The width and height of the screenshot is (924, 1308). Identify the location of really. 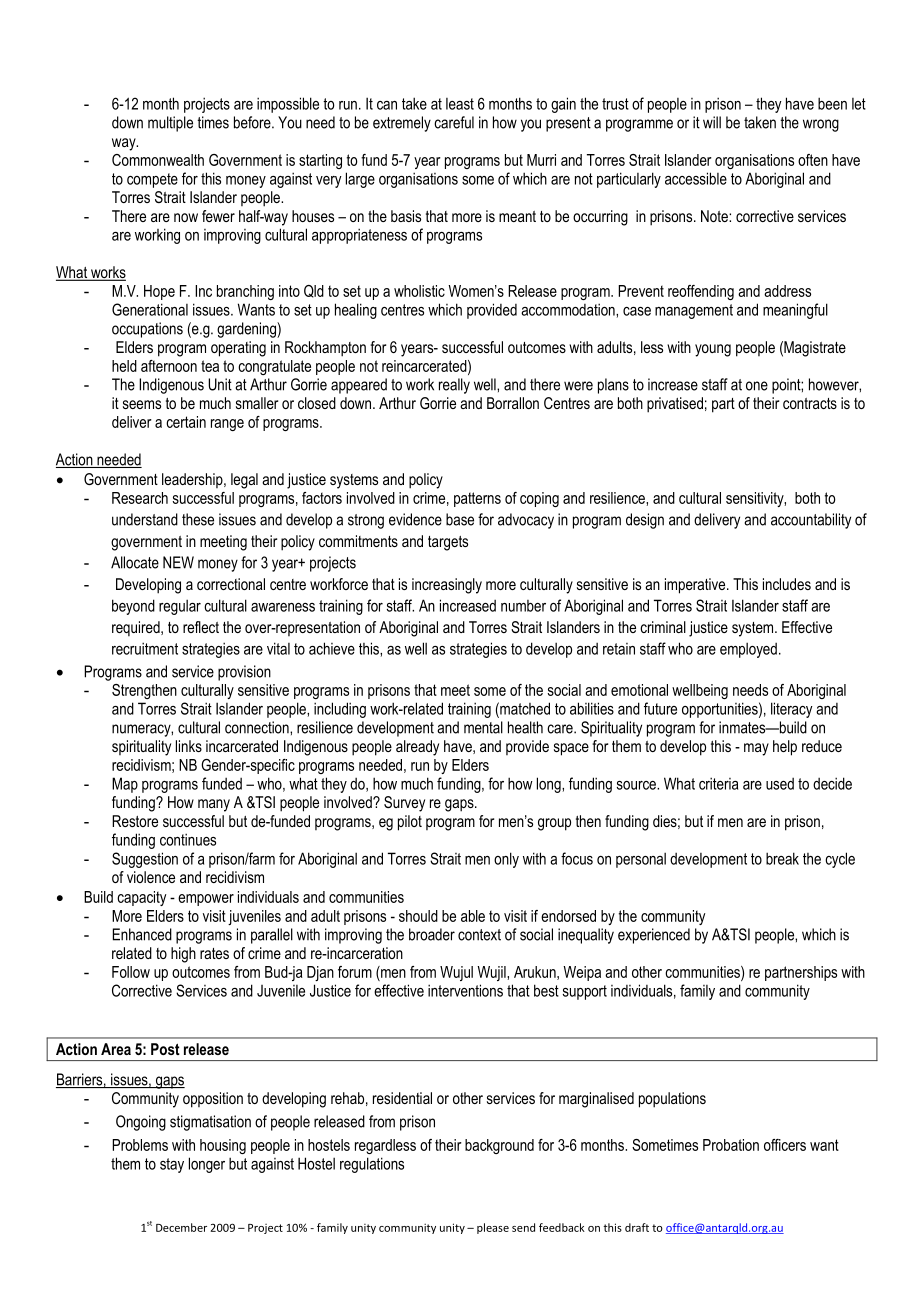
(454, 386).
